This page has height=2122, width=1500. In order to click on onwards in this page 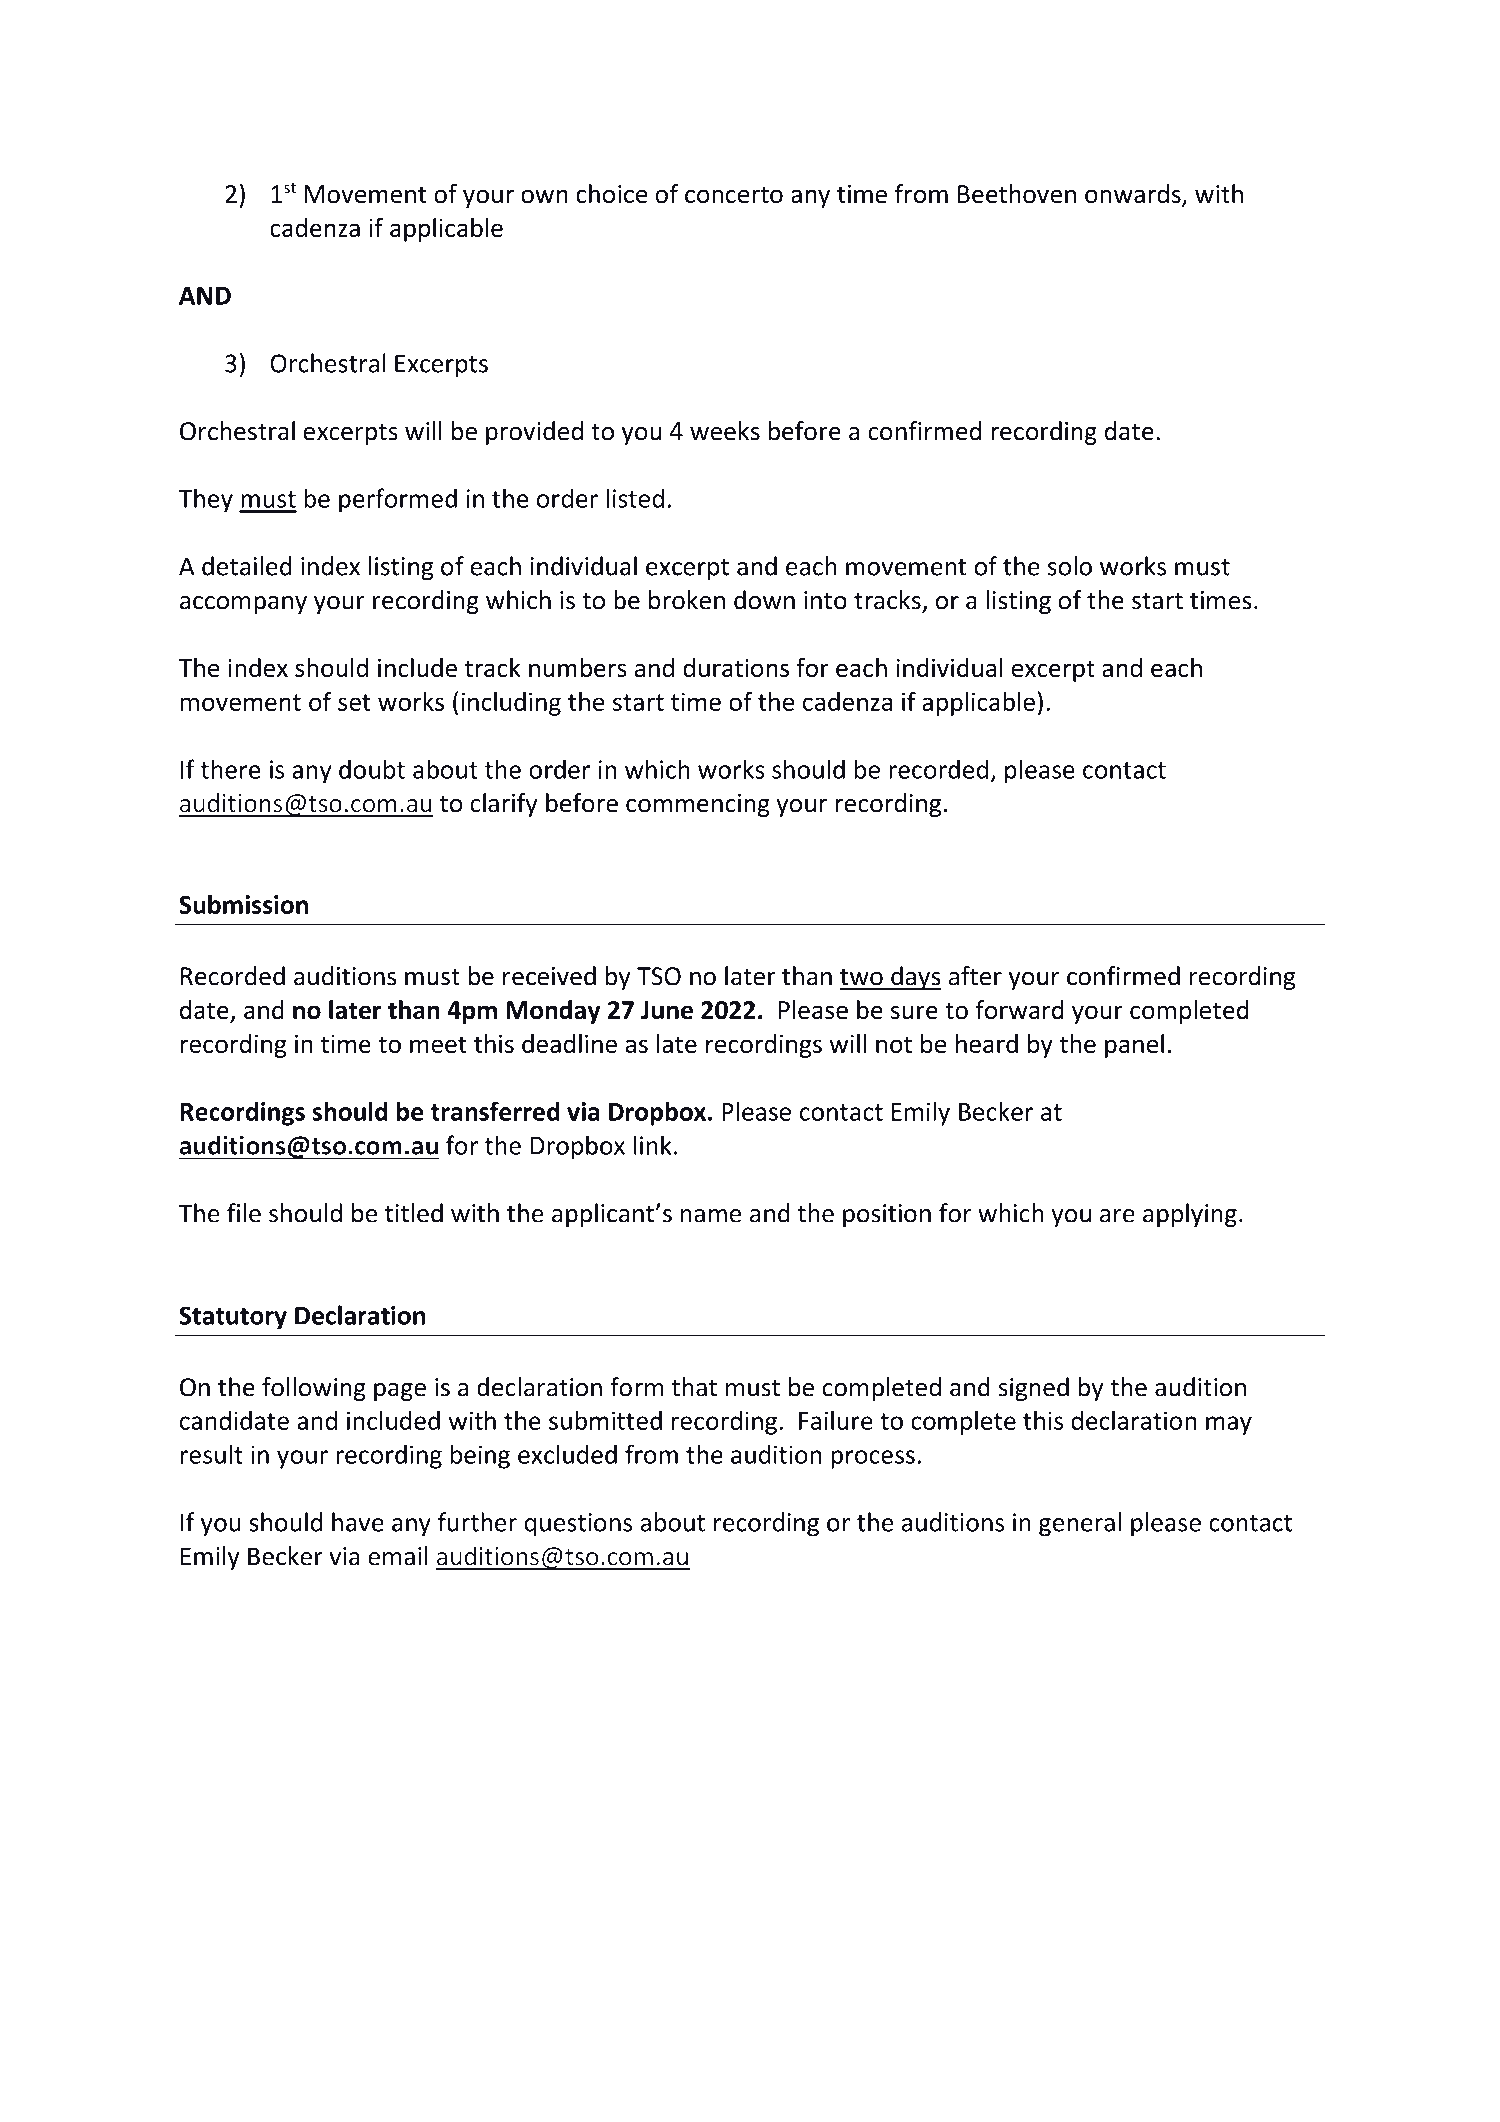, I will do `click(1134, 195)`.
